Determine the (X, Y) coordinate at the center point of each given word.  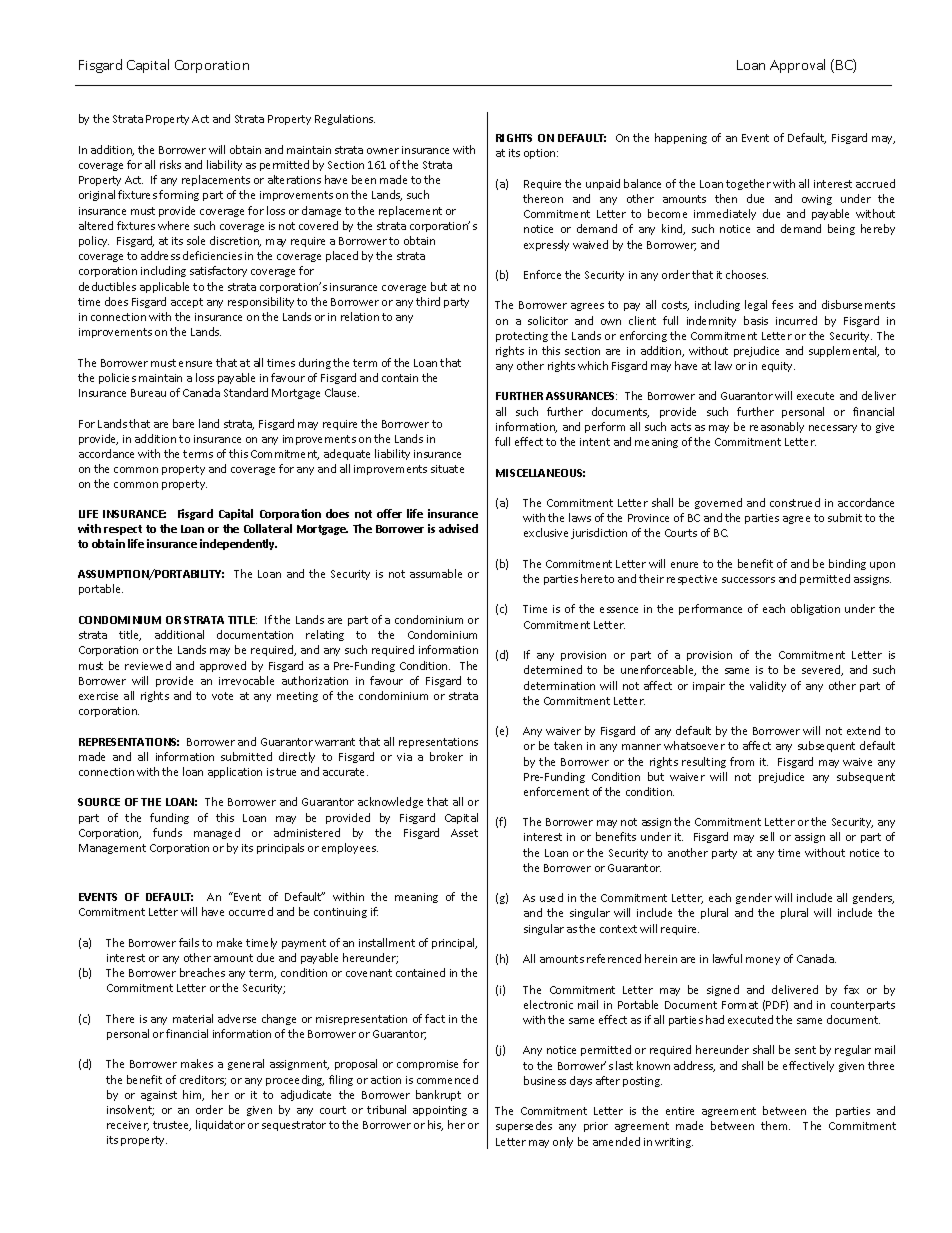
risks (170, 164)
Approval (797, 66)
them (775, 1125)
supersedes (524, 1126)
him (193, 1095)
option (541, 154)
